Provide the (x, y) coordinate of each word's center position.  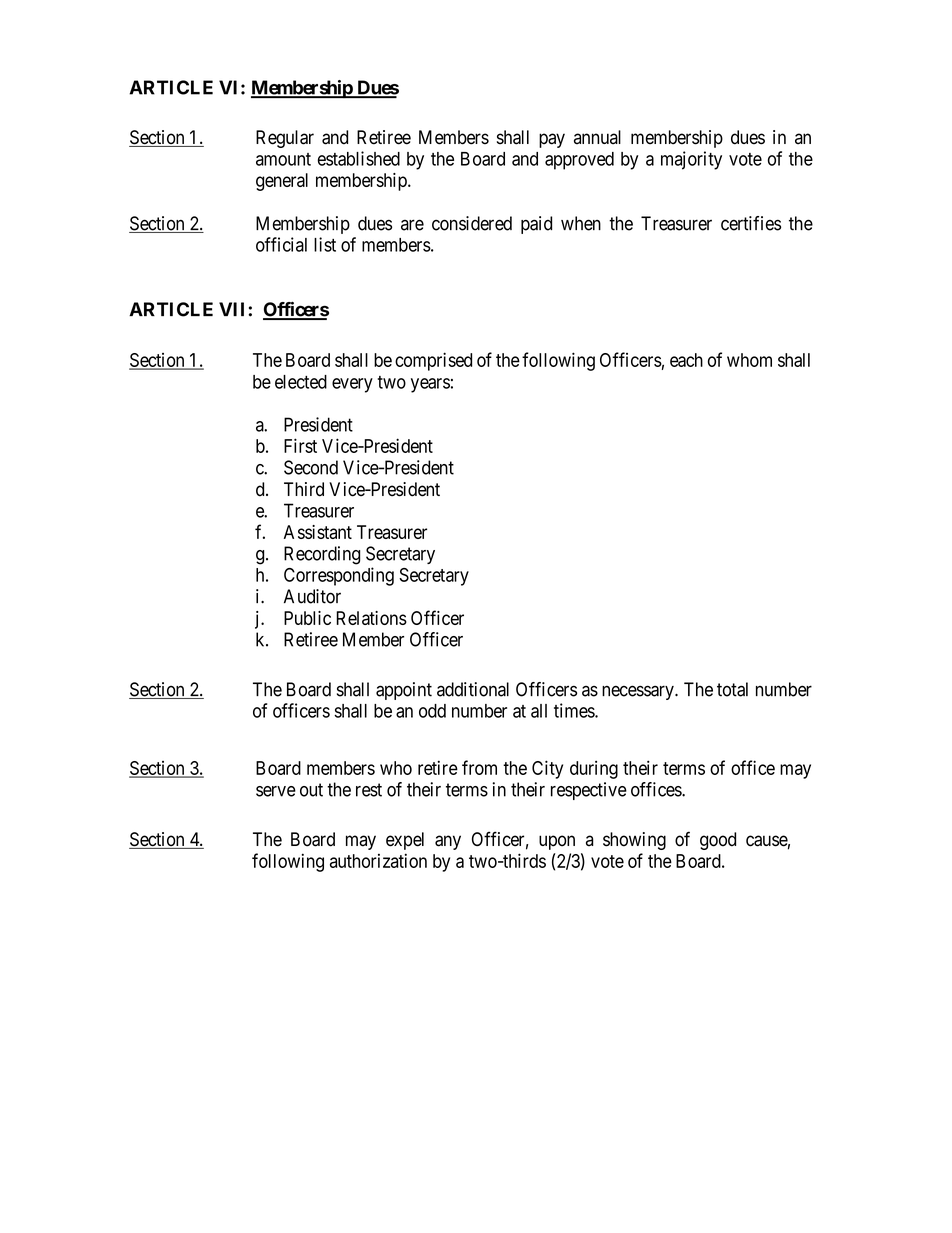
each (686, 360)
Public (307, 618)
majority (691, 160)
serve (276, 791)
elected (301, 382)
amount (283, 159)
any (448, 842)
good (718, 841)
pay (552, 140)
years (430, 385)
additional (473, 689)
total (732, 689)
